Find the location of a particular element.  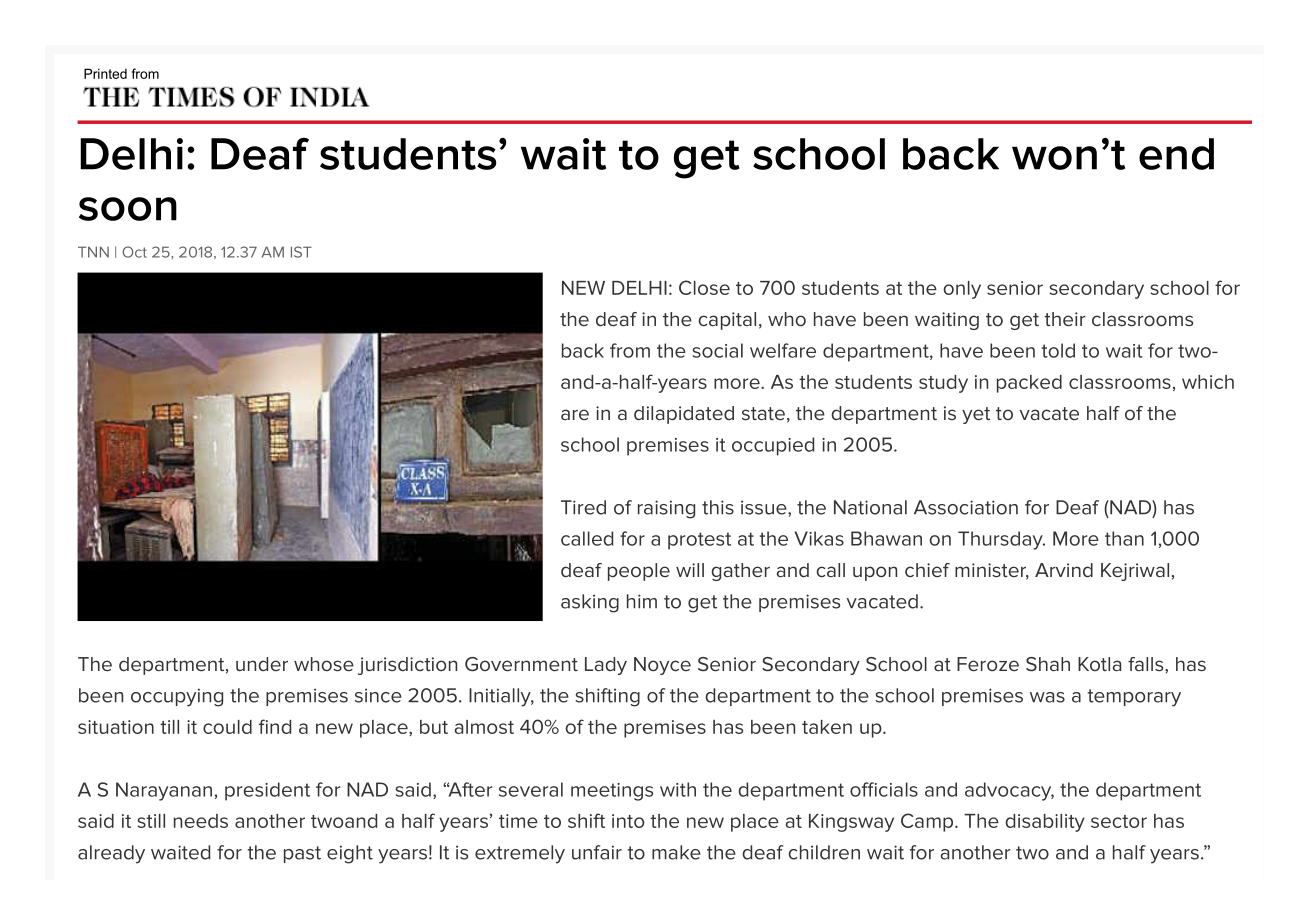

Printed is located at coordinates (105, 73).
